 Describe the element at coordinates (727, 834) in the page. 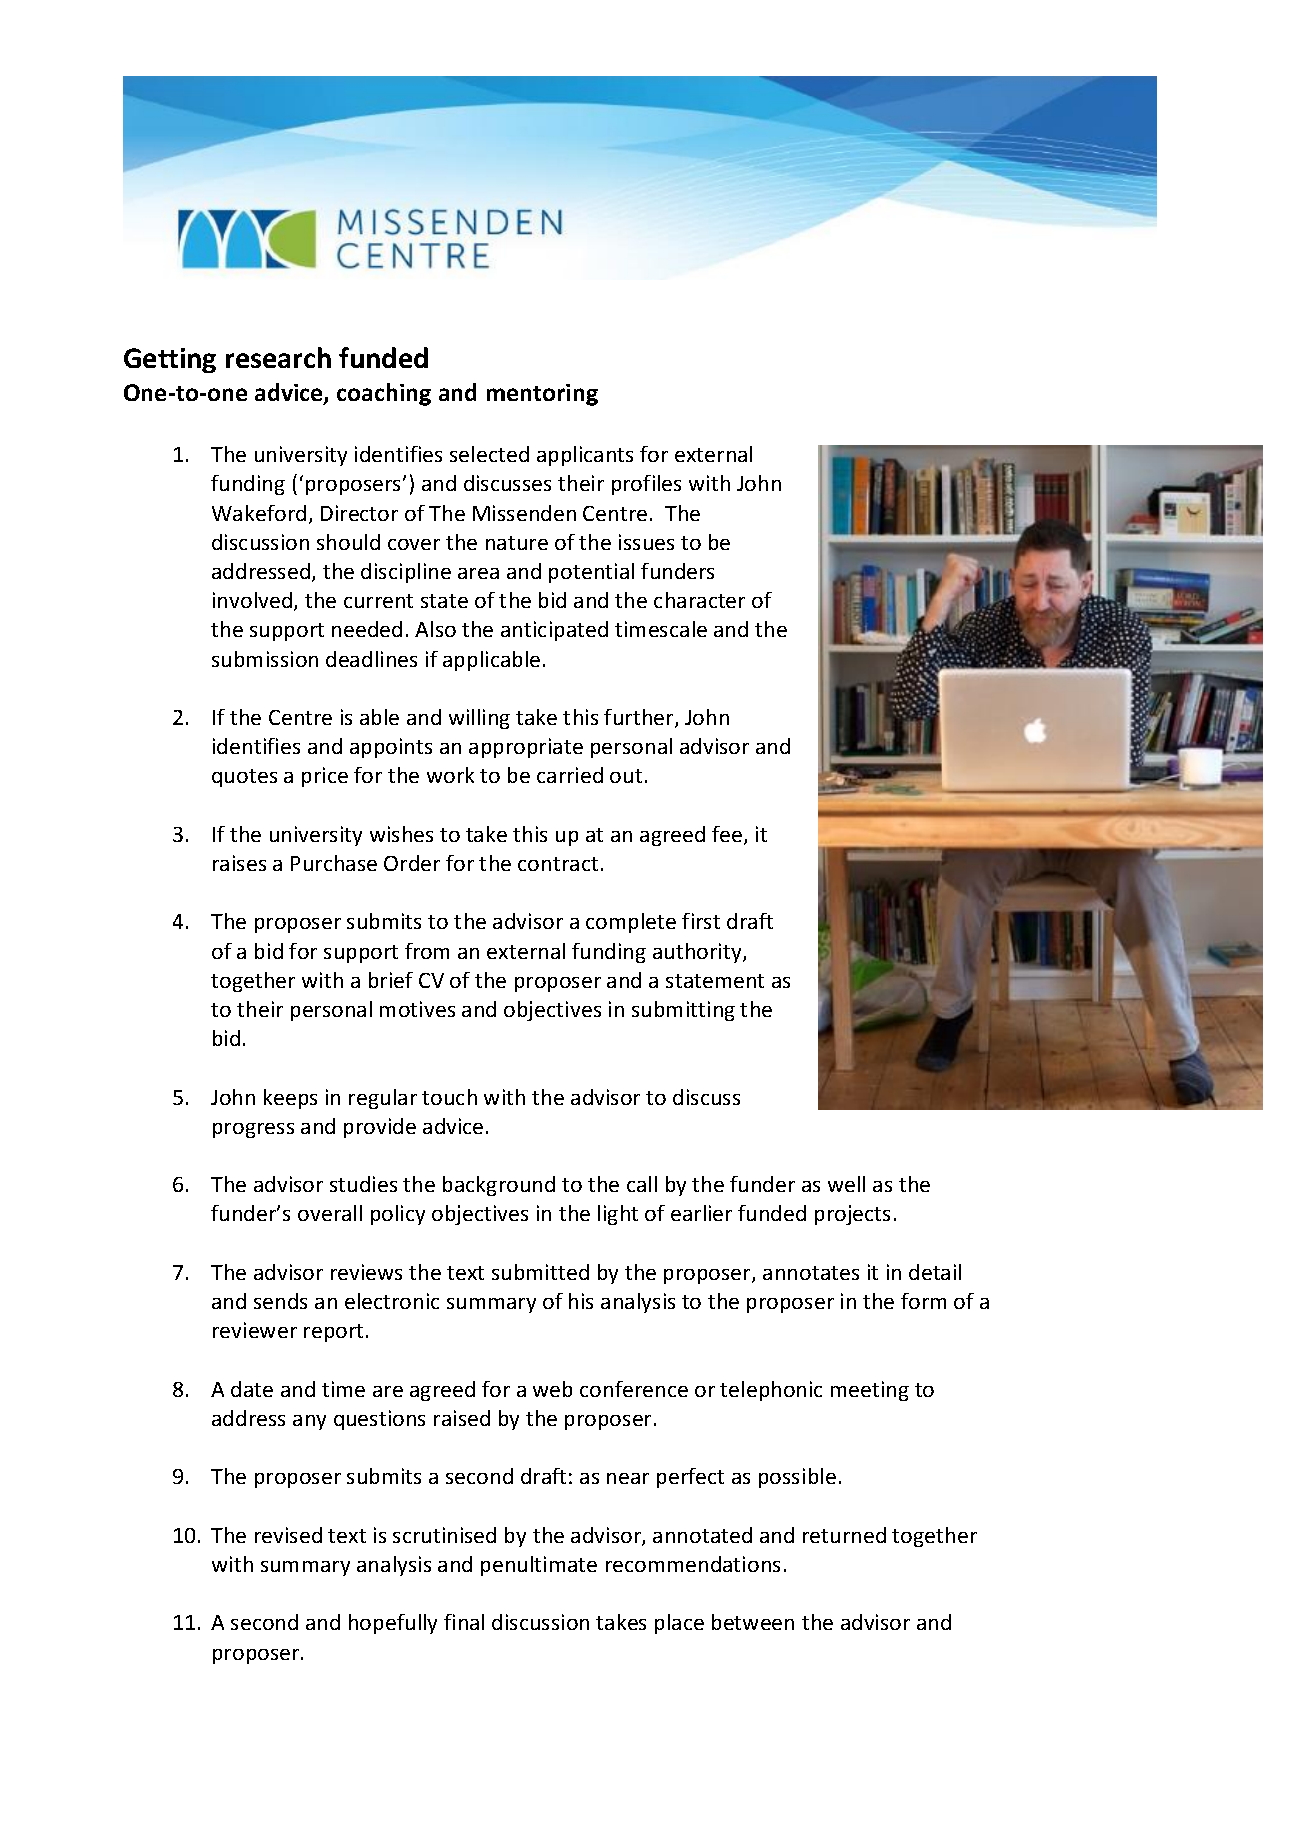

I see `fee` at that location.
